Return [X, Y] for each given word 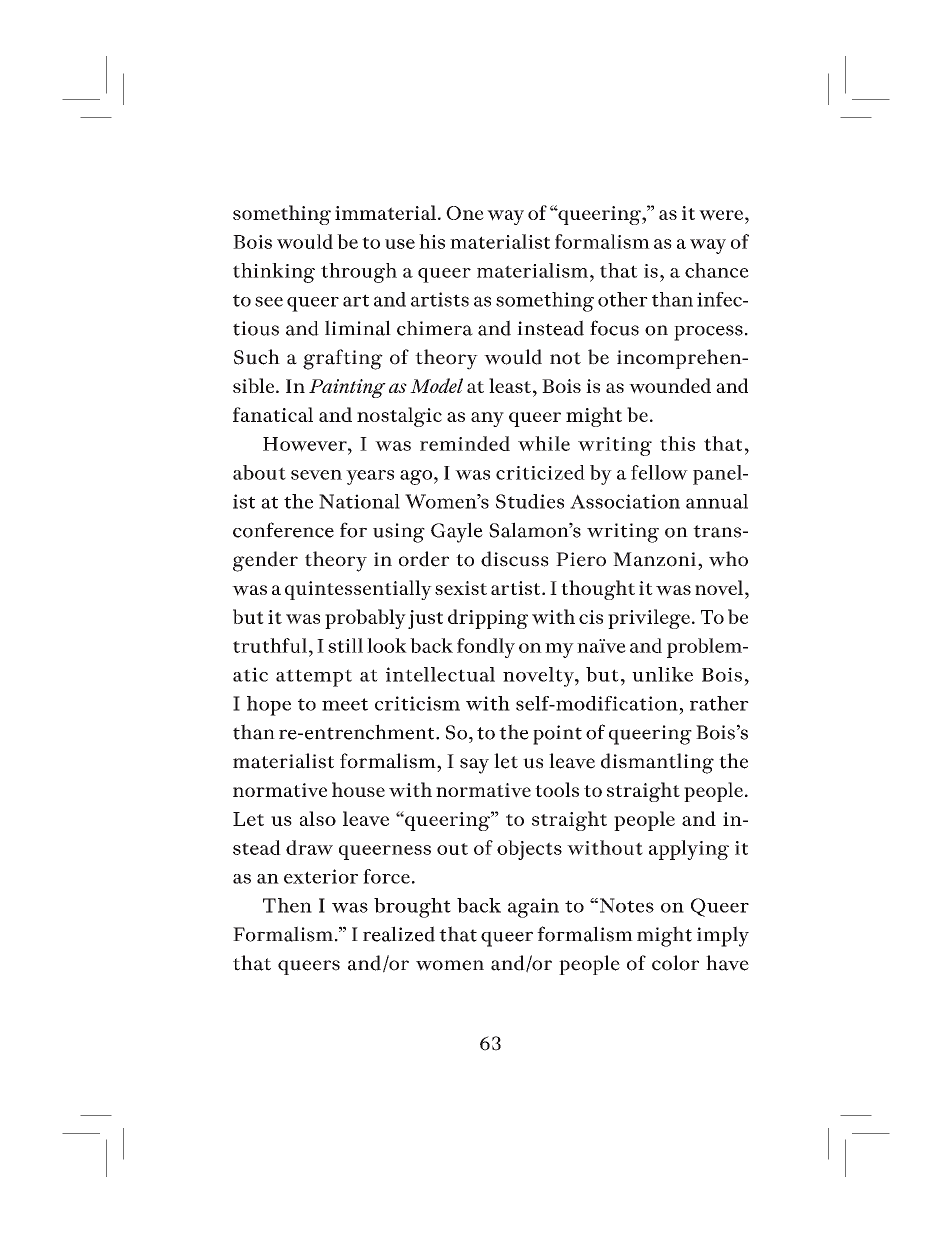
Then [287, 905]
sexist [461, 588]
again [533, 908]
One [465, 213]
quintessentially [358, 590]
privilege [649, 619]
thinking [274, 273]
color [675, 963]
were [721, 215]
